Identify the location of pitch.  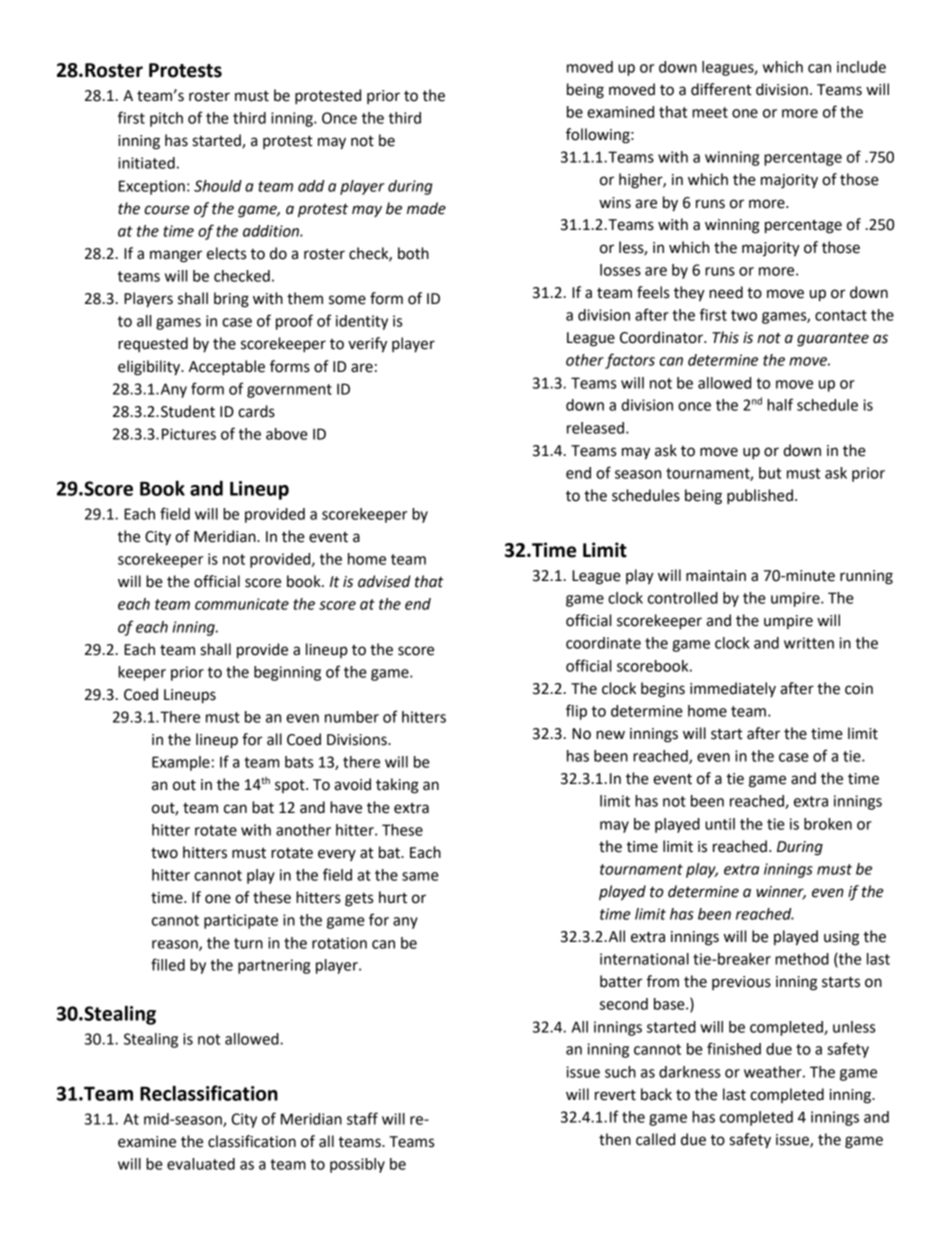
(166, 119).
